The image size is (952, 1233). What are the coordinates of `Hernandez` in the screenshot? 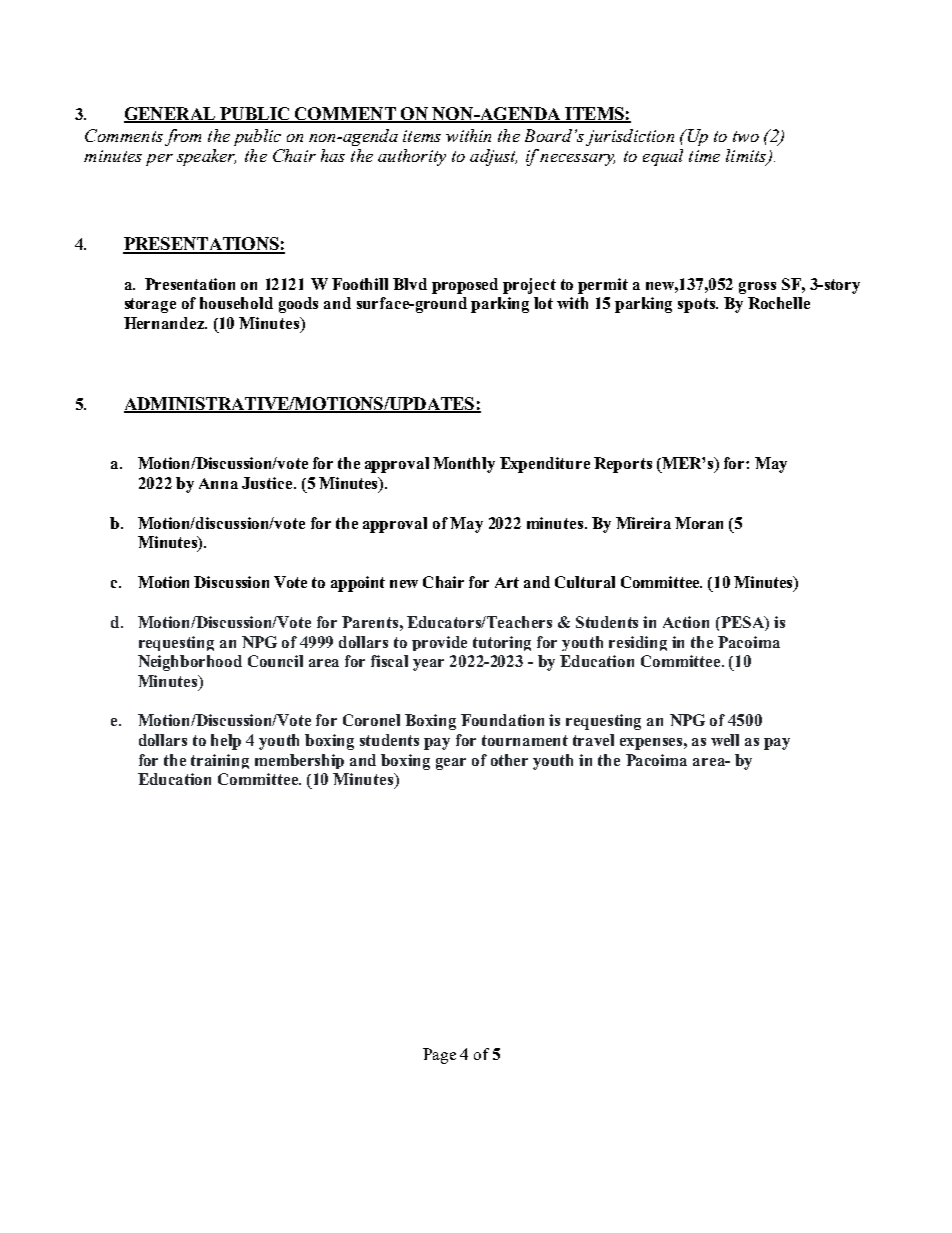 It's located at (165, 323).
